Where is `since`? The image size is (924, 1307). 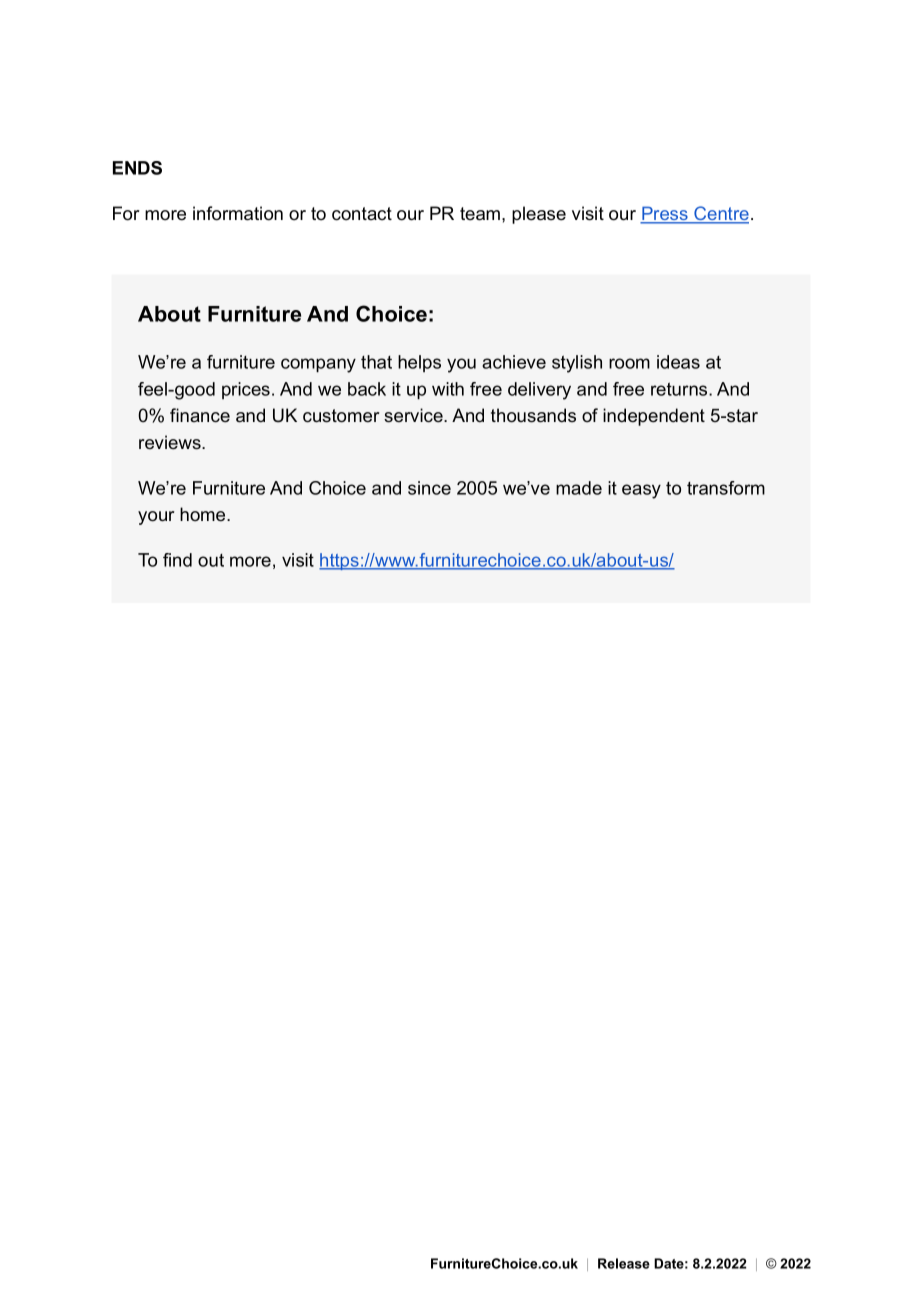
since is located at coordinates (429, 488).
